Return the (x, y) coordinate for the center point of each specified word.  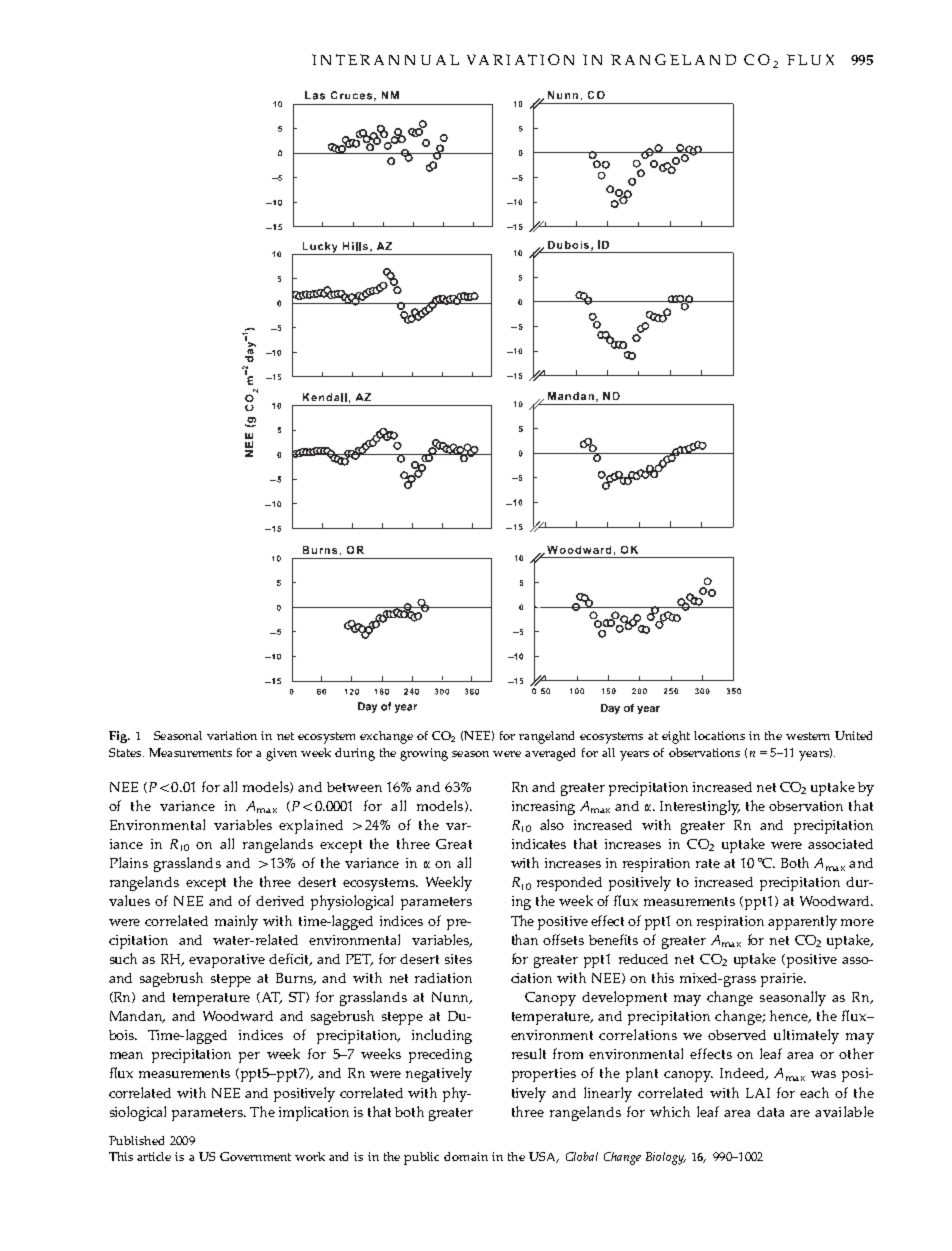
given (281, 754)
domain (466, 1156)
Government (255, 1156)
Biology (666, 1158)
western (808, 736)
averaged (550, 754)
